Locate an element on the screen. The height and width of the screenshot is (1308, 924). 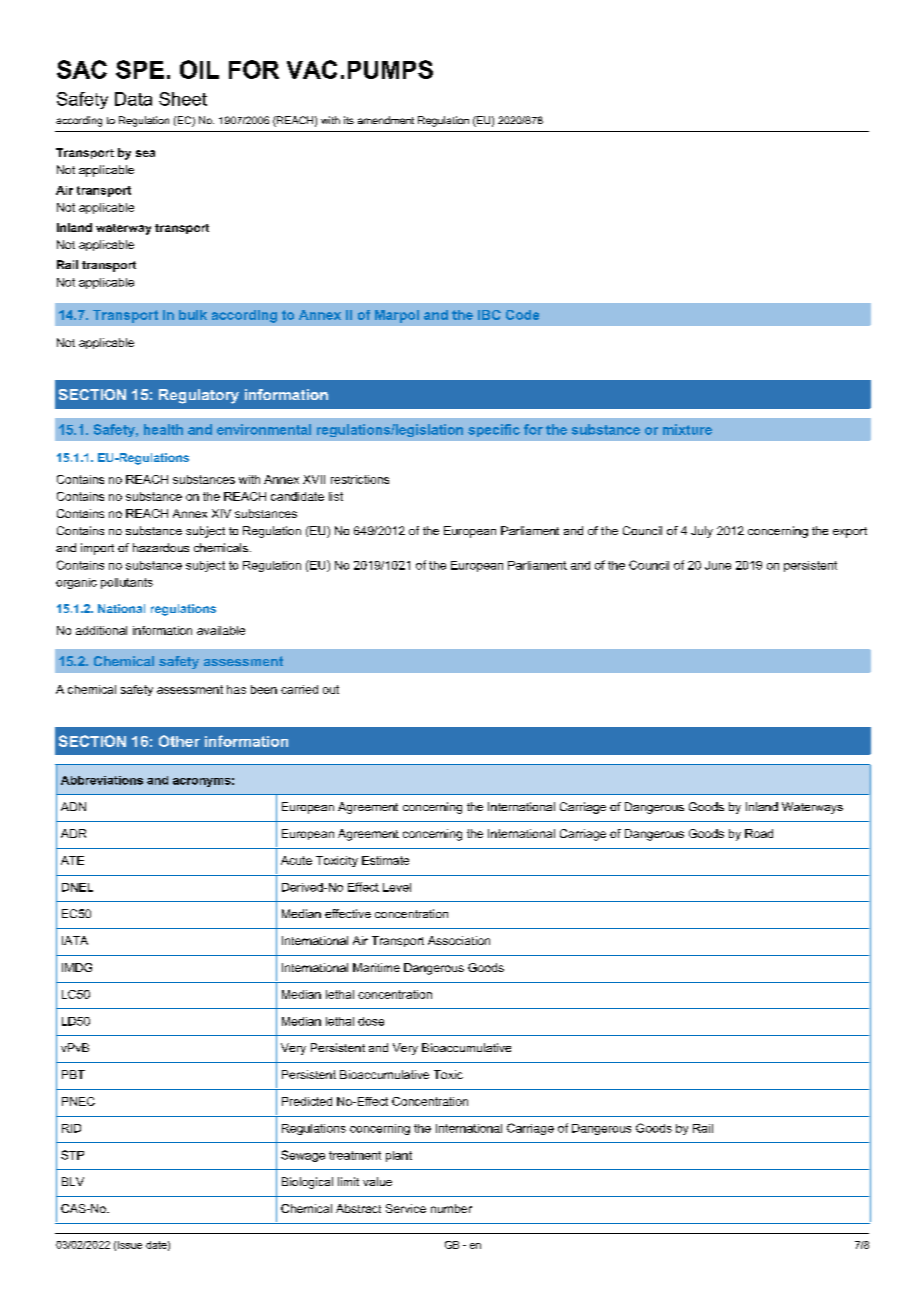
STP is located at coordinates (72, 1155).
